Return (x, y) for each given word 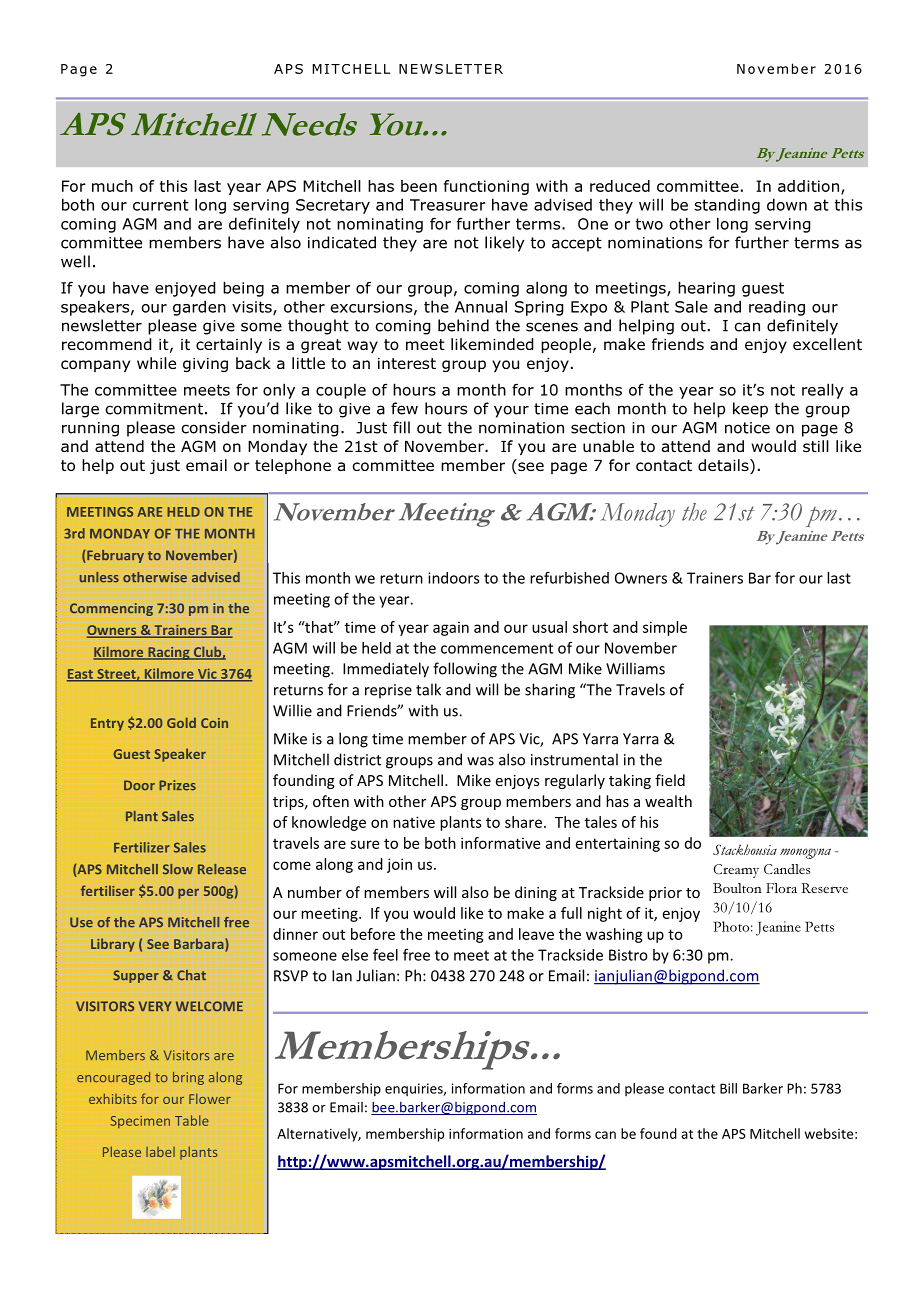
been (419, 186)
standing (727, 206)
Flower (210, 1099)
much (112, 186)
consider (214, 427)
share (523, 822)
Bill (728, 1088)
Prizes (177, 785)
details (724, 466)
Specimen (140, 1122)
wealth (668, 801)
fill (401, 427)
